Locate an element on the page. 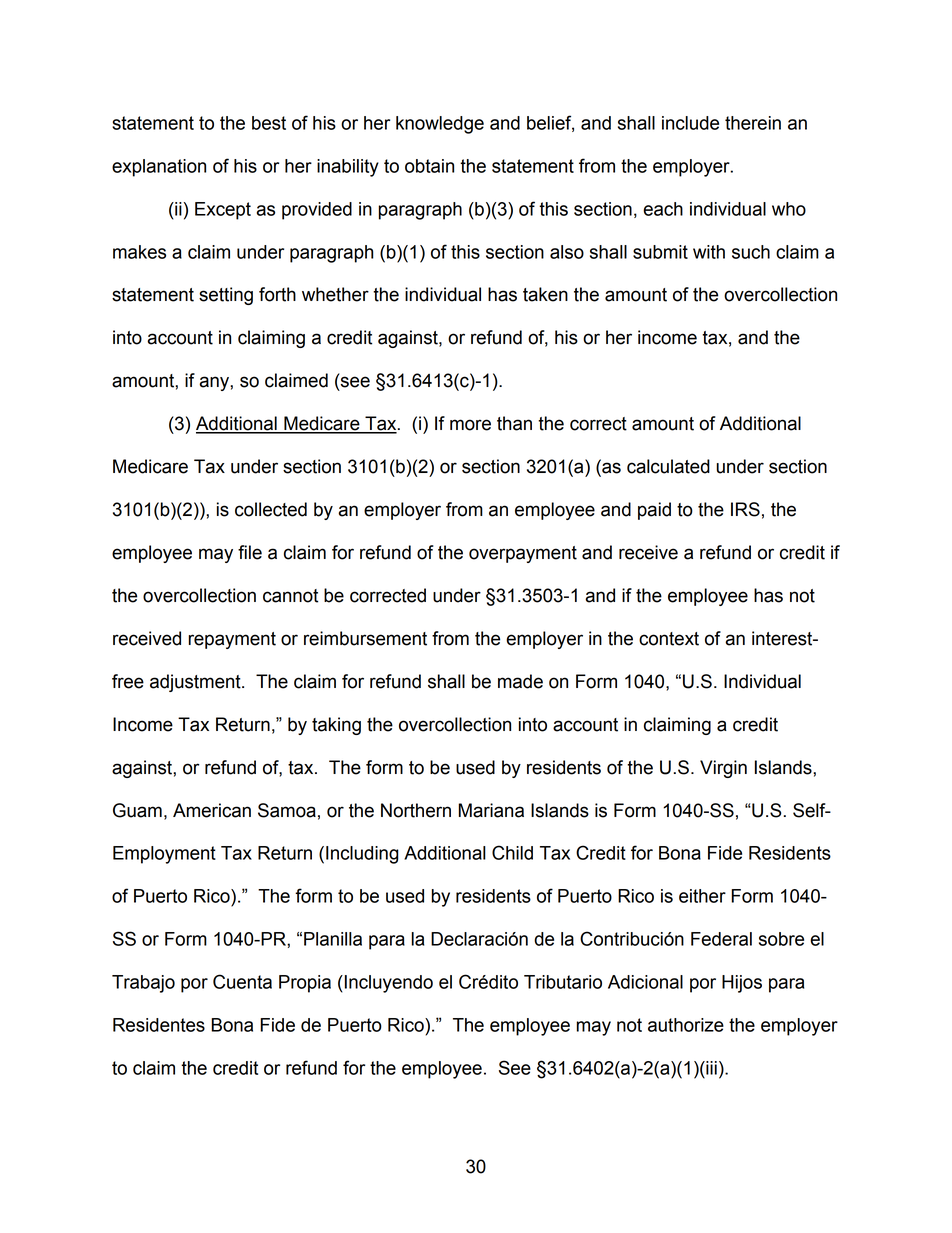 The image size is (952, 1233). include is located at coordinates (690, 123).
